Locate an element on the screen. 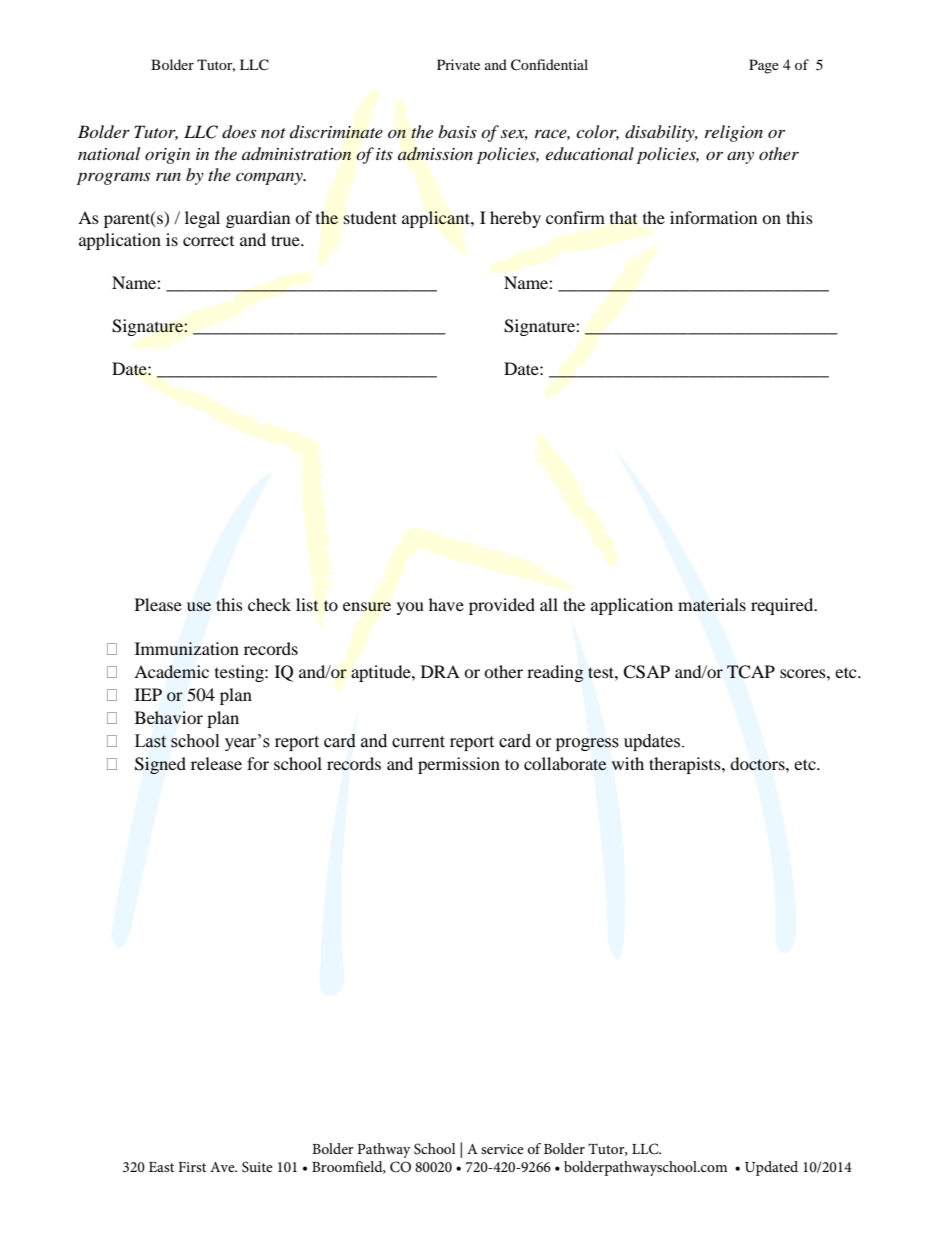  Private is located at coordinates (458, 64).
